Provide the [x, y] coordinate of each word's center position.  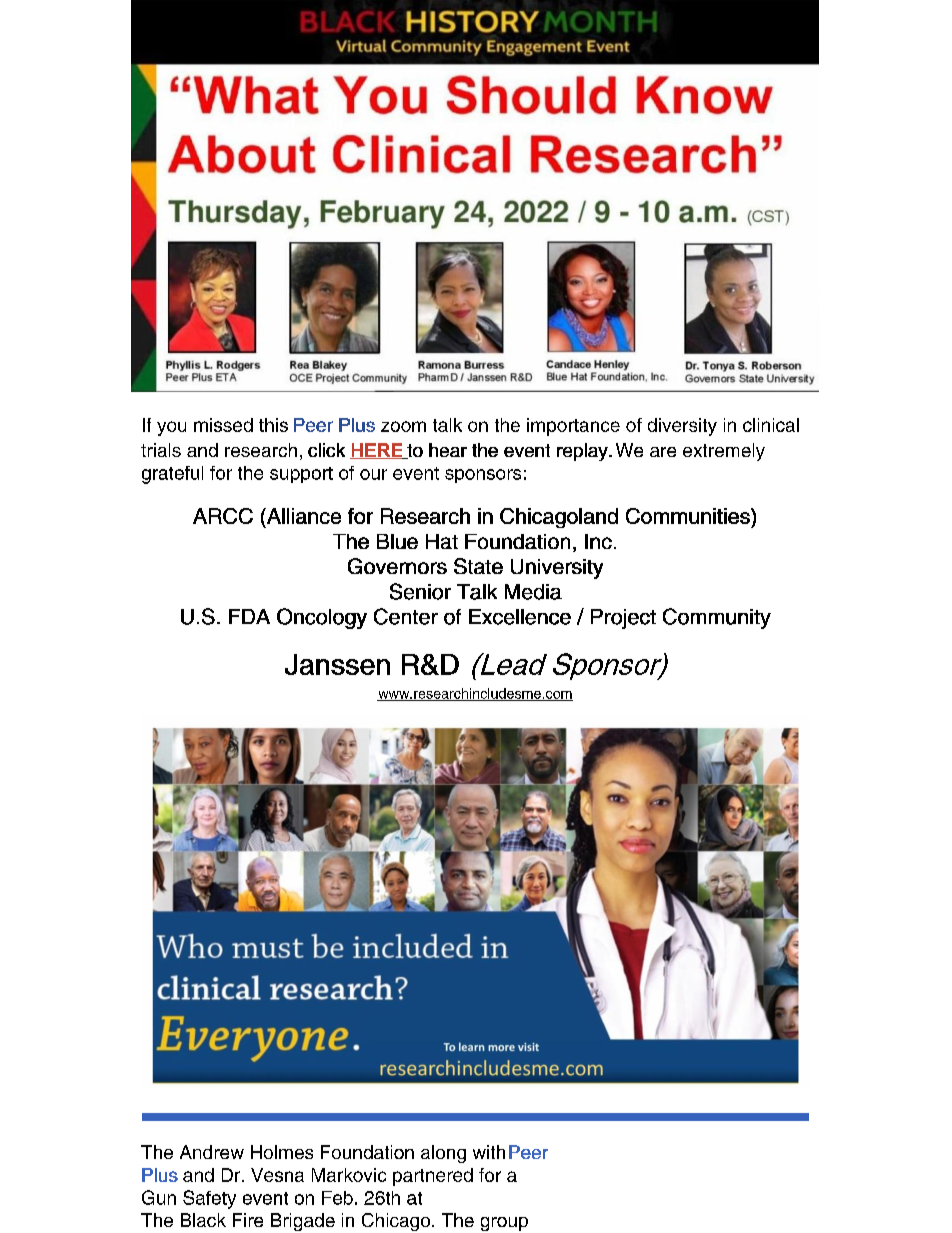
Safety [209, 1199]
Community [717, 618]
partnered [433, 1177]
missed [223, 425]
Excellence [520, 617]
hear [448, 450]
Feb [337, 1198]
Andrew [212, 1152]
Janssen [337, 664]
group [504, 1224]
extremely [724, 452]
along [443, 1154]
